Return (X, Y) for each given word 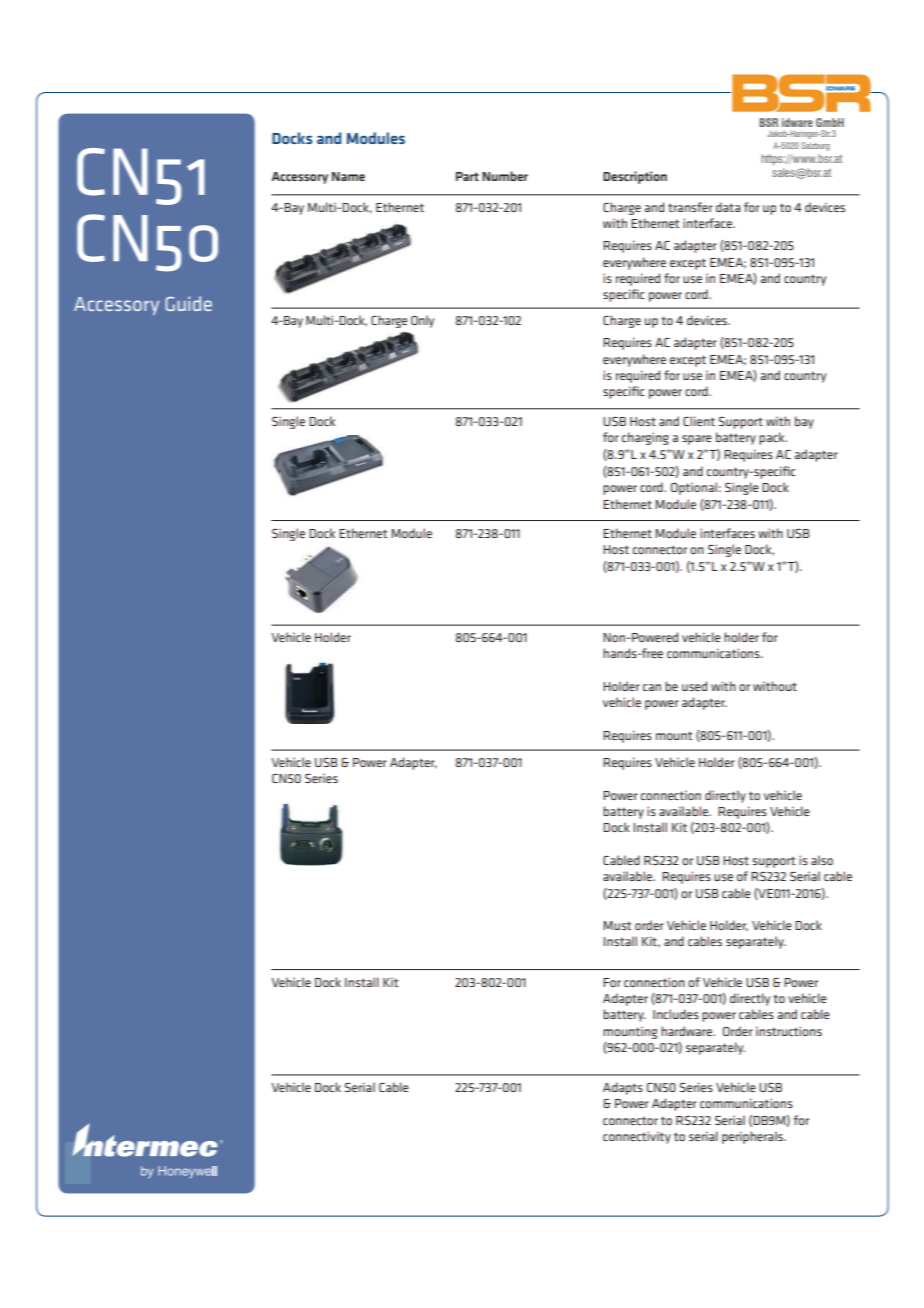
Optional (694, 488)
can (652, 687)
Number (505, 176)
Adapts (623, 1088)
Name (348, 176)
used (694, 686)
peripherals (753, 1137)
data (728, 207)
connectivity (637, 1137)
